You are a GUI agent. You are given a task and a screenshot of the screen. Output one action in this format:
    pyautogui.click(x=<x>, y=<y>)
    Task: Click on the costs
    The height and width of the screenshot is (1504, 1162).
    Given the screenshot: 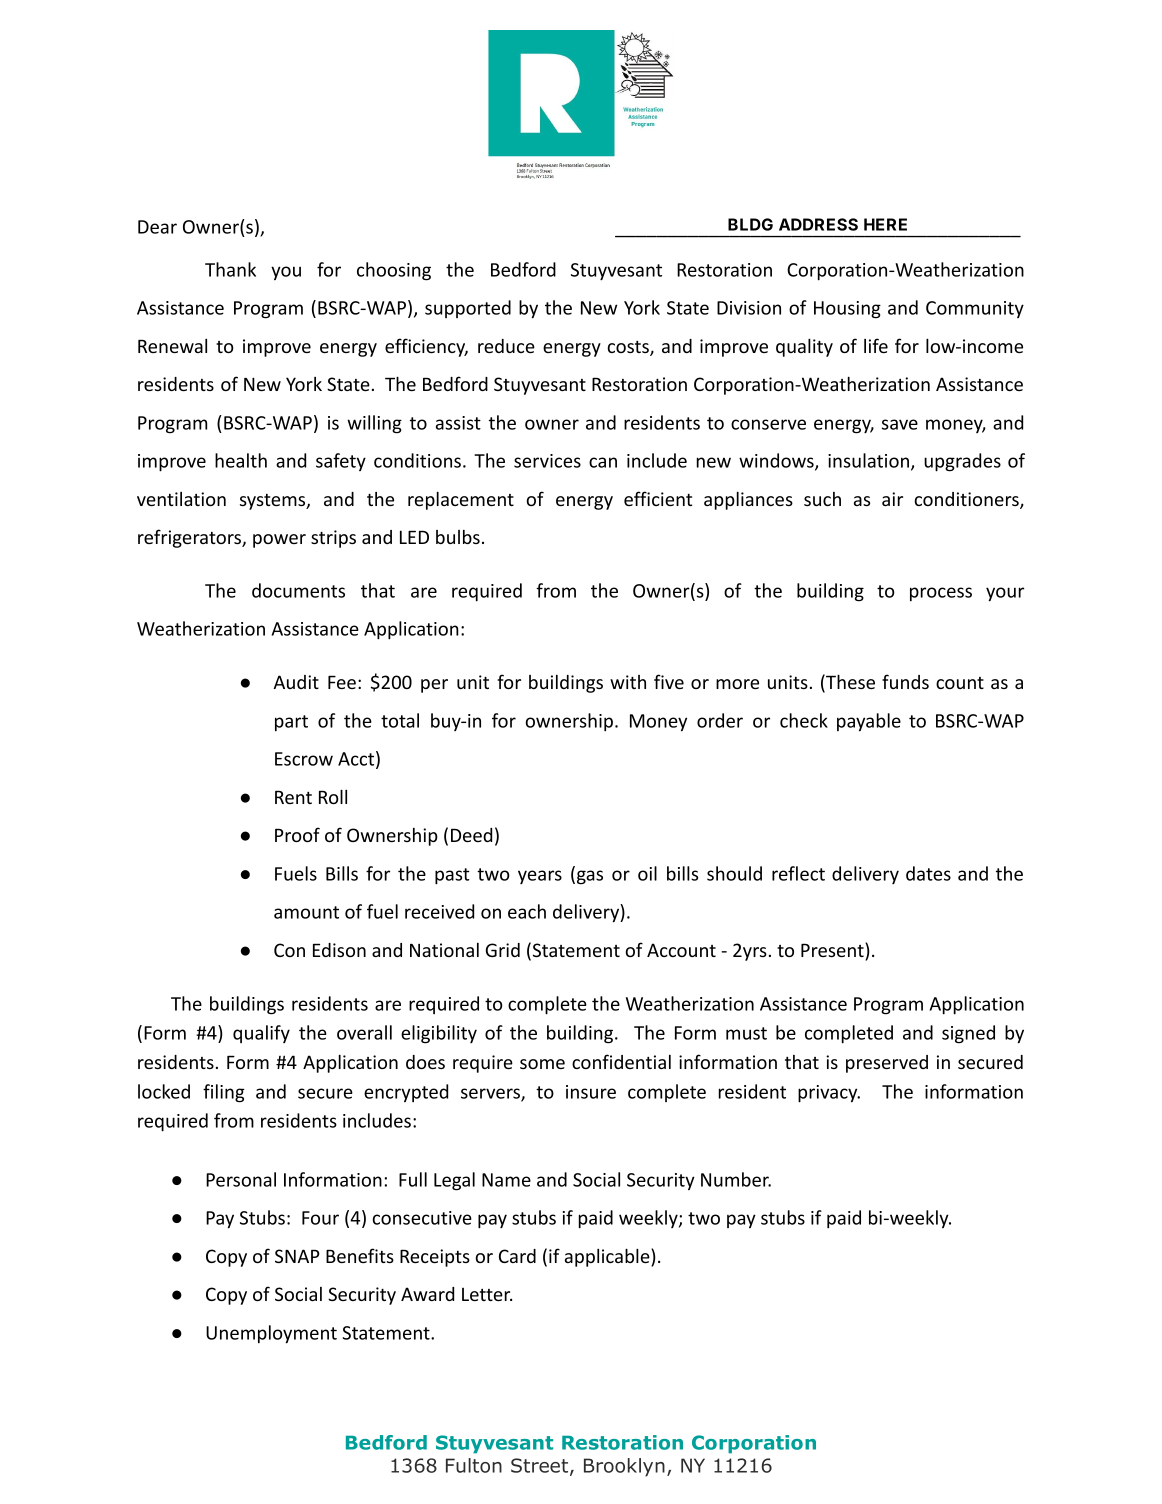 What is the action you would take?
    pyautogui.click(x=629, y=348)
